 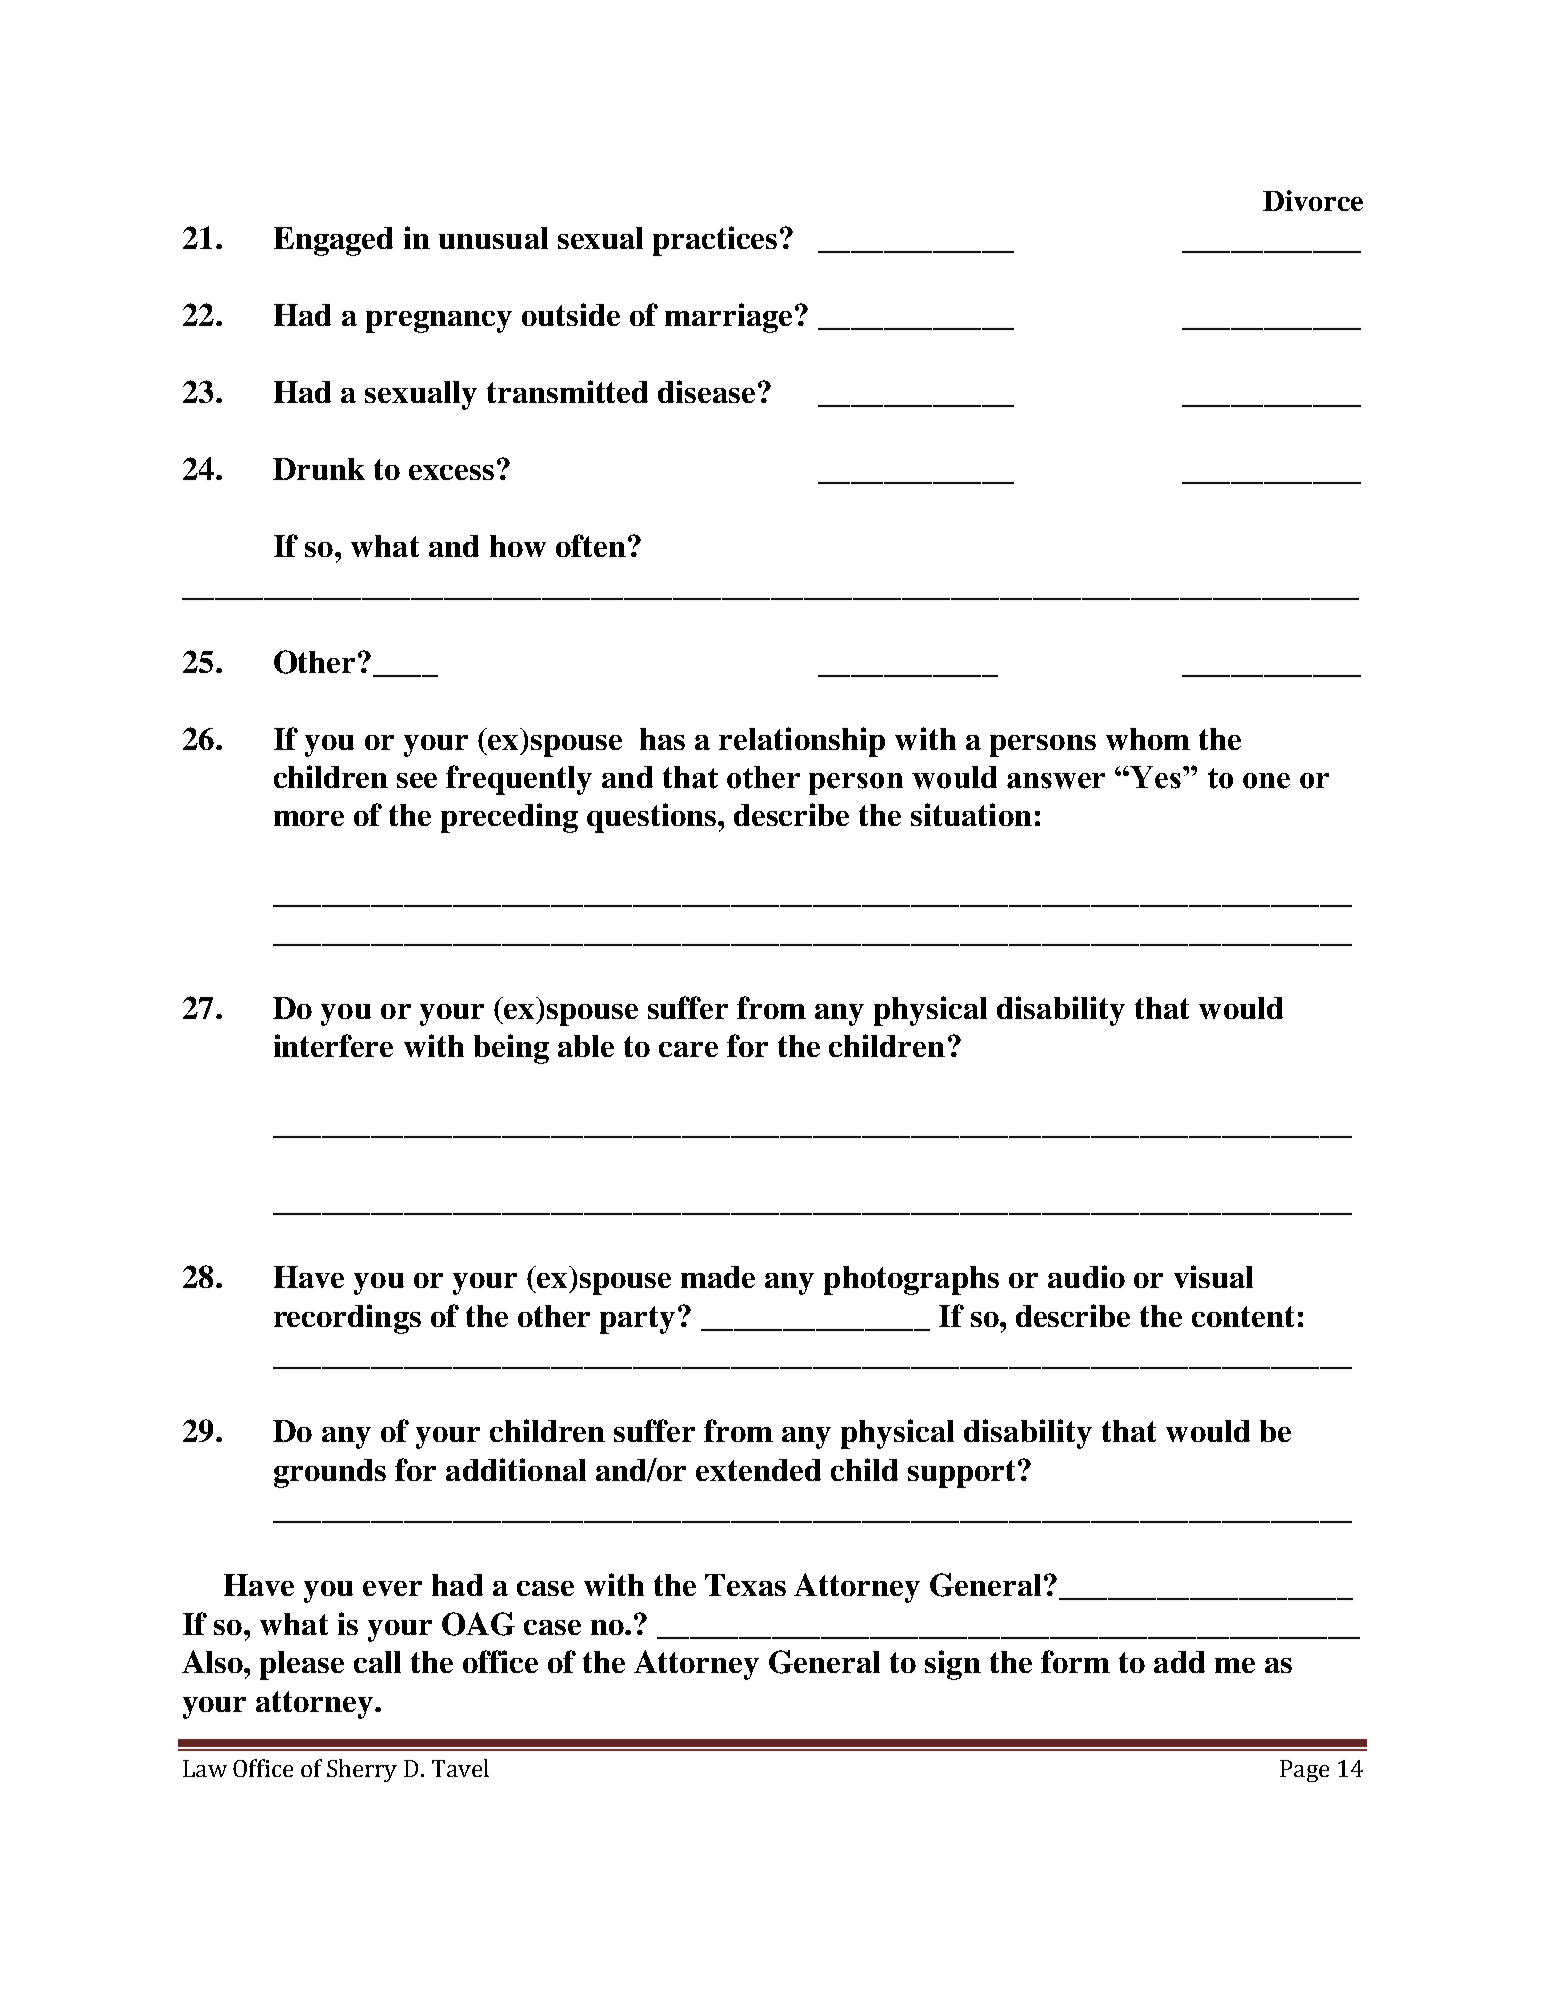 What do you see at coordinates (1243, 1316) in the screenshot?
I see `content` at bounding box center [1243, 1316].
